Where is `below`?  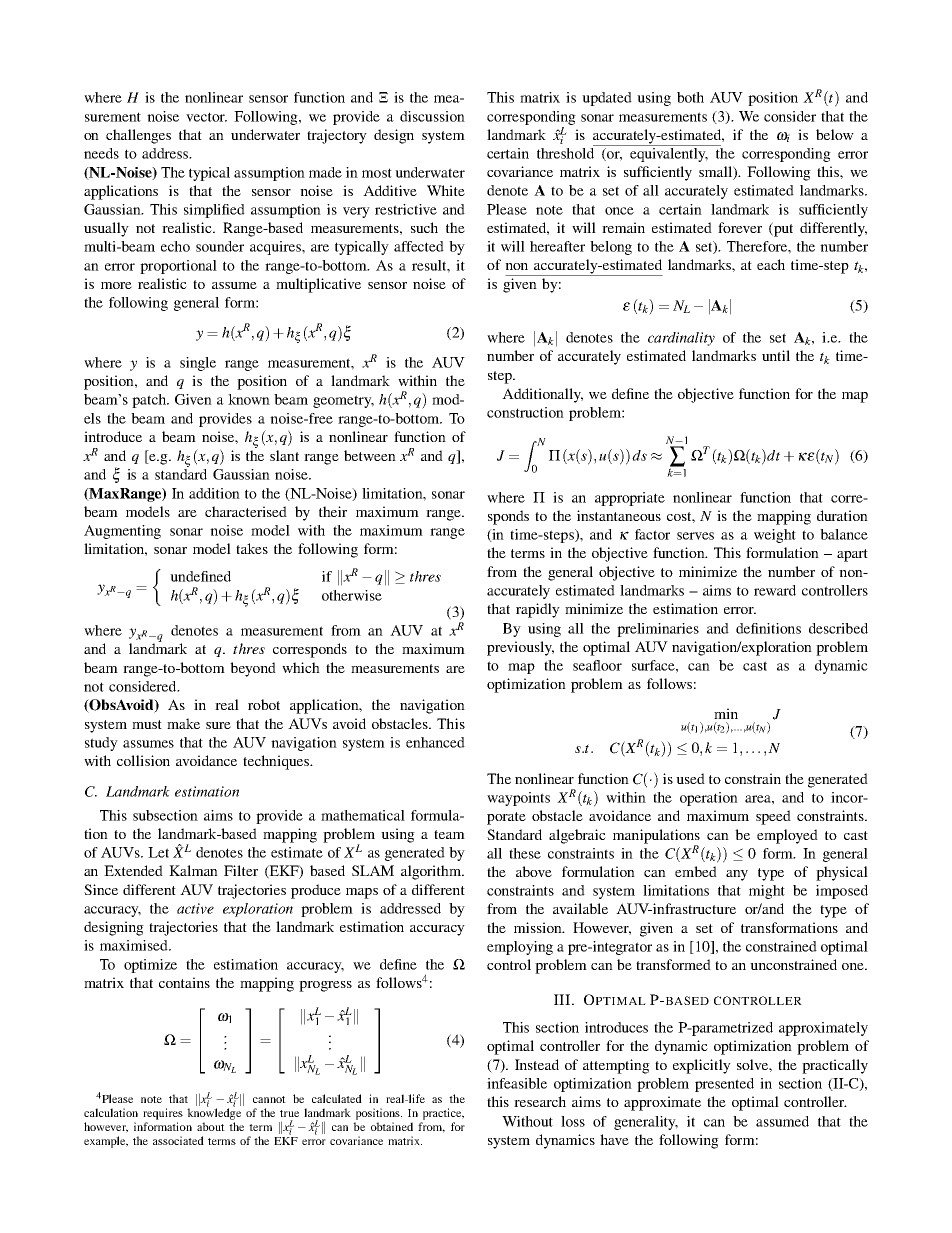 below is located at coordinates (835, 134).
